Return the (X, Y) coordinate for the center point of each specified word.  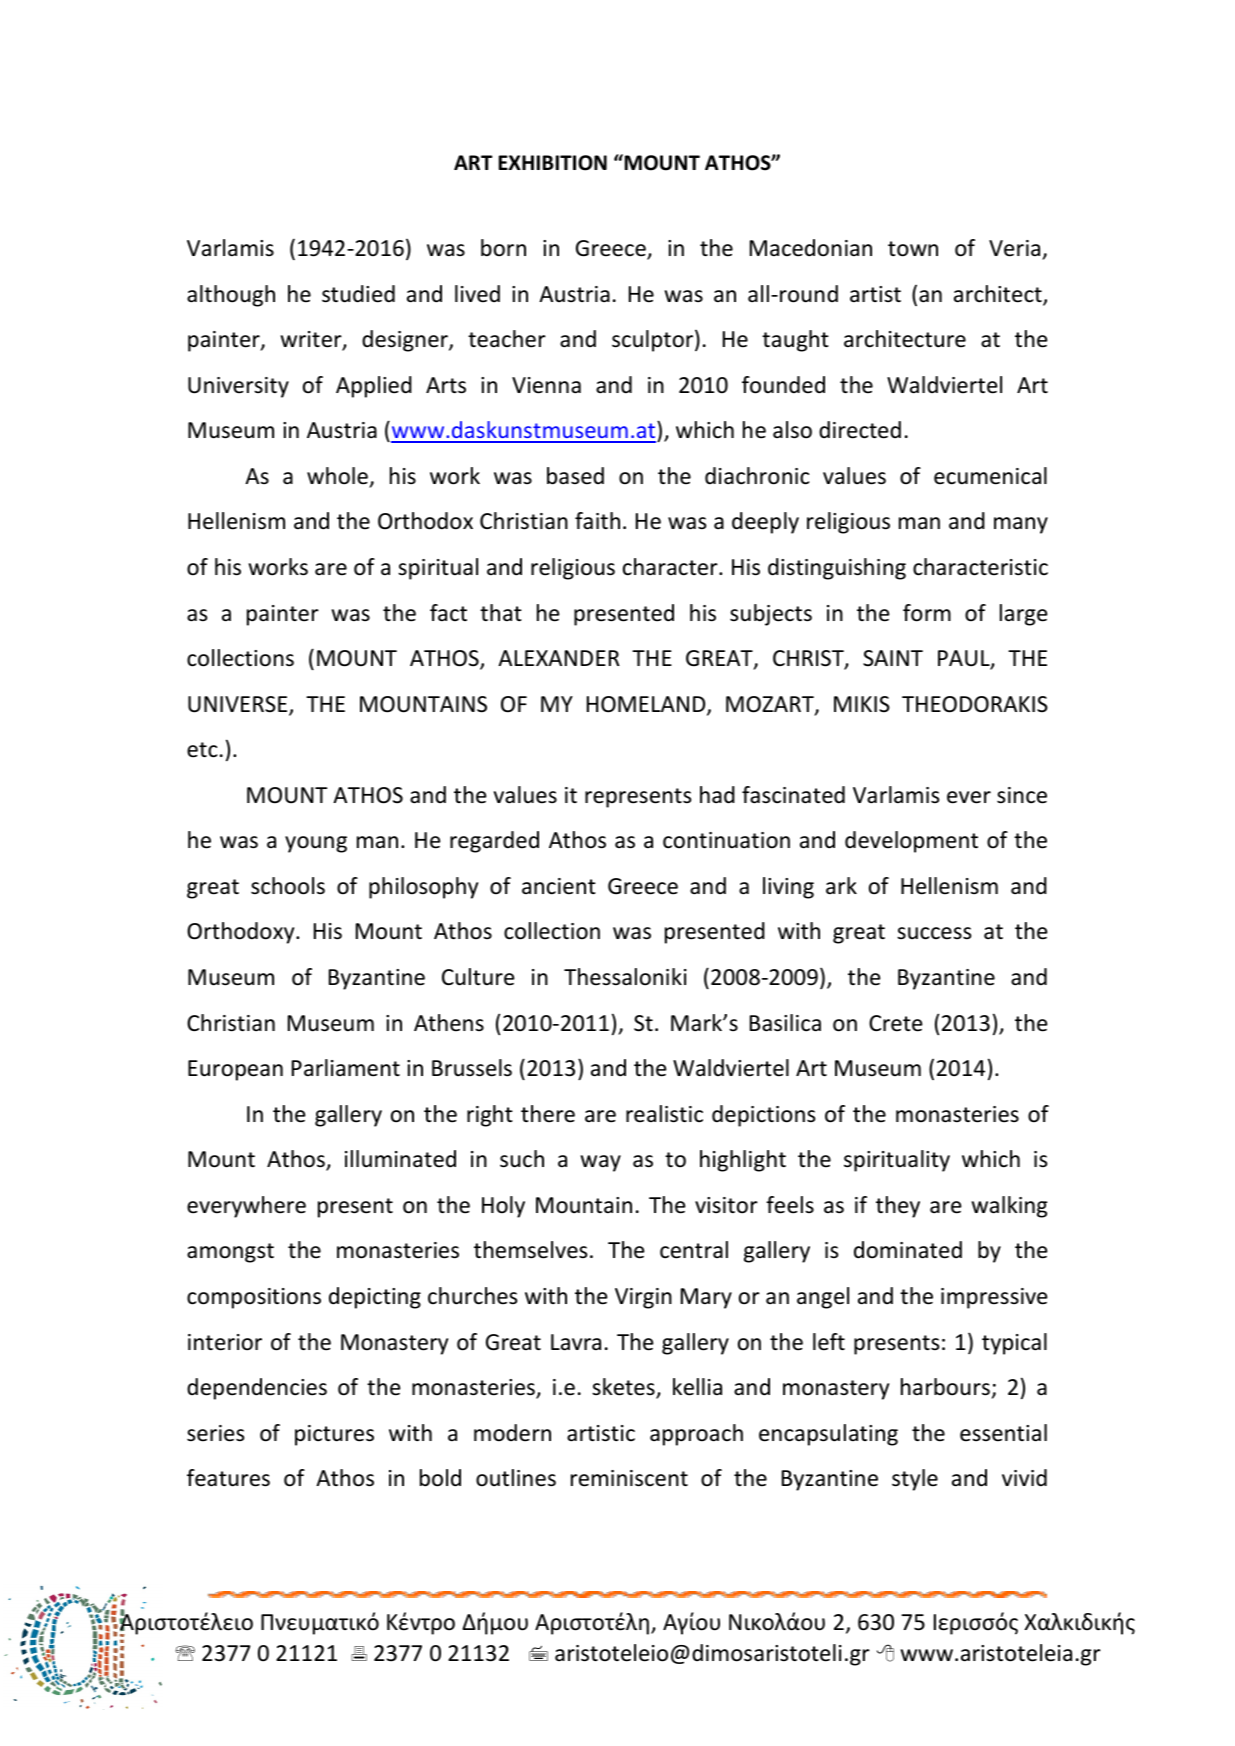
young (316, 844)
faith (597, 521)
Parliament (346, 1068)
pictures (334, 1435)
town (913, 249)
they (898, 1207)
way (601, 1163)
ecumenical (990, 476)
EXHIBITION (553, 163)
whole (337, 476)
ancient (559, 886)
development (911, 842)
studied (358, 294)
